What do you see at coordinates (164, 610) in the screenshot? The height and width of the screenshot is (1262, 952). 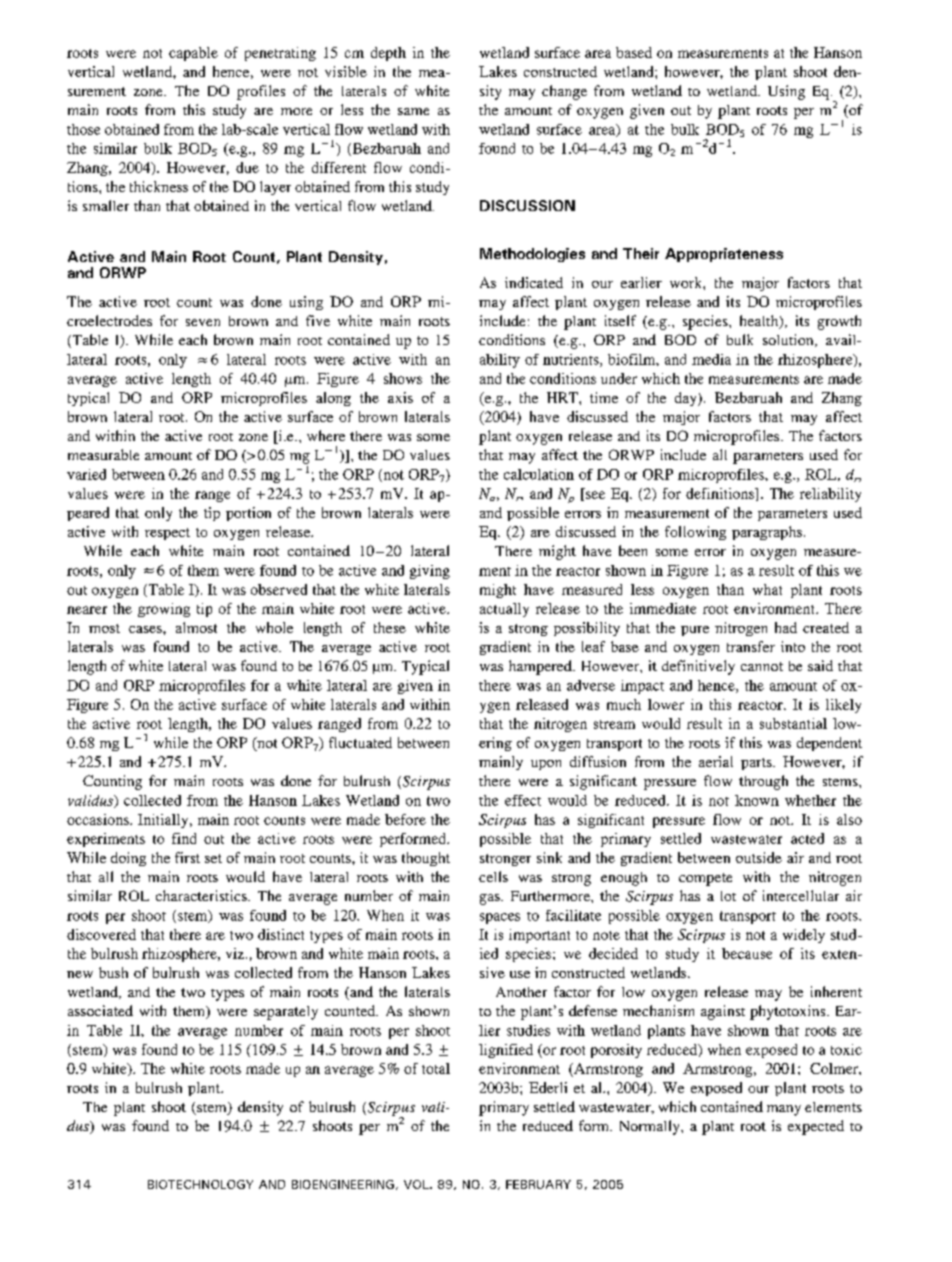 I see `growing` at bounding box center [164, 610].
